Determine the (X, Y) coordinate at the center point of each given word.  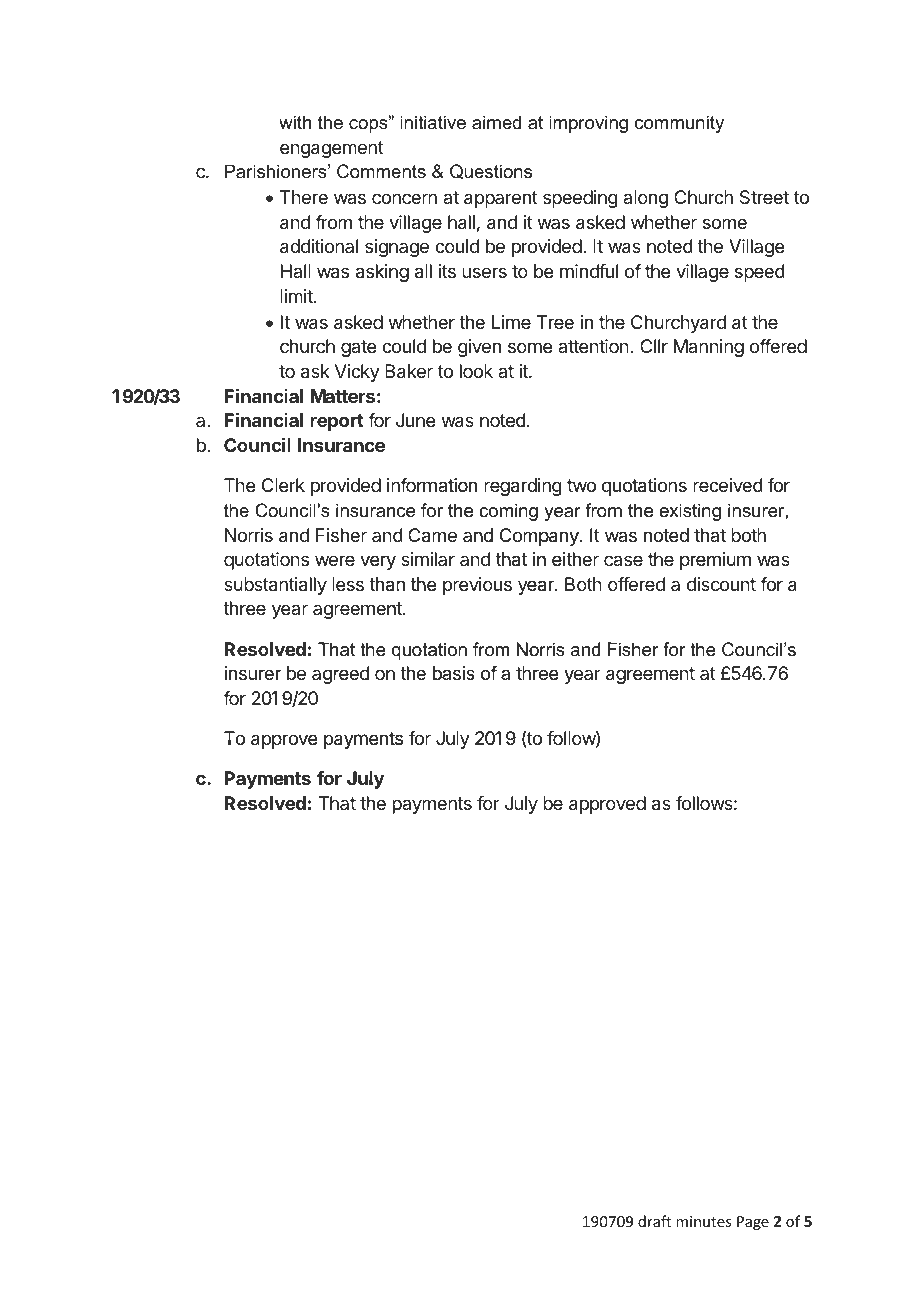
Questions (491, 171)
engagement (332, 149)
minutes (703, 1221)
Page (753, 1223)
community (679, 124)
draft (654, 1221)
